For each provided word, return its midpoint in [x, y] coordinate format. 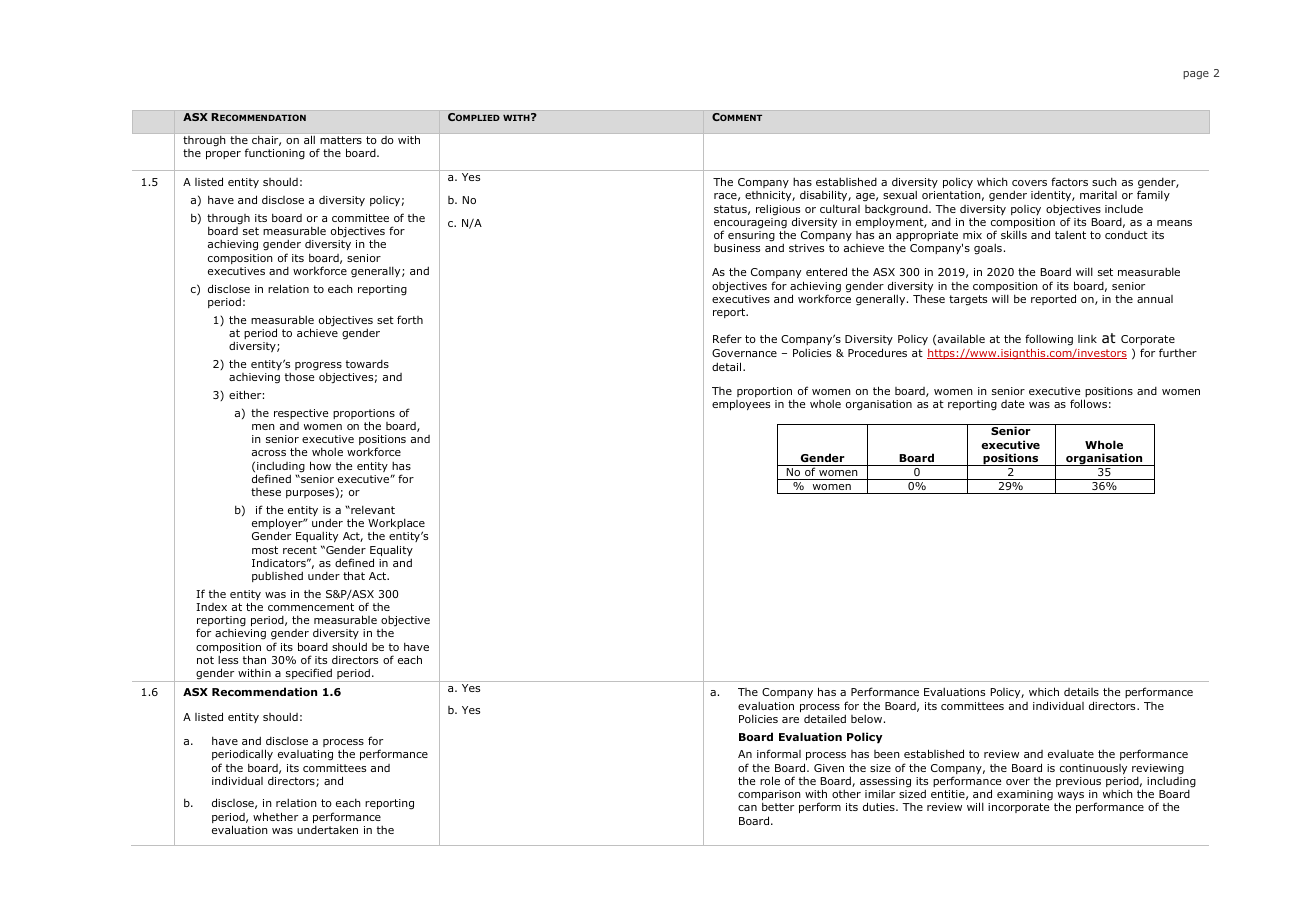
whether [275, 816]
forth [410, 319]
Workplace [396, 525]
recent [300, 550]
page [1196, 75]
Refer [727, 338]
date [1012, 404]
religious [778, 211]
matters [341, 140]
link [1087, 339]
